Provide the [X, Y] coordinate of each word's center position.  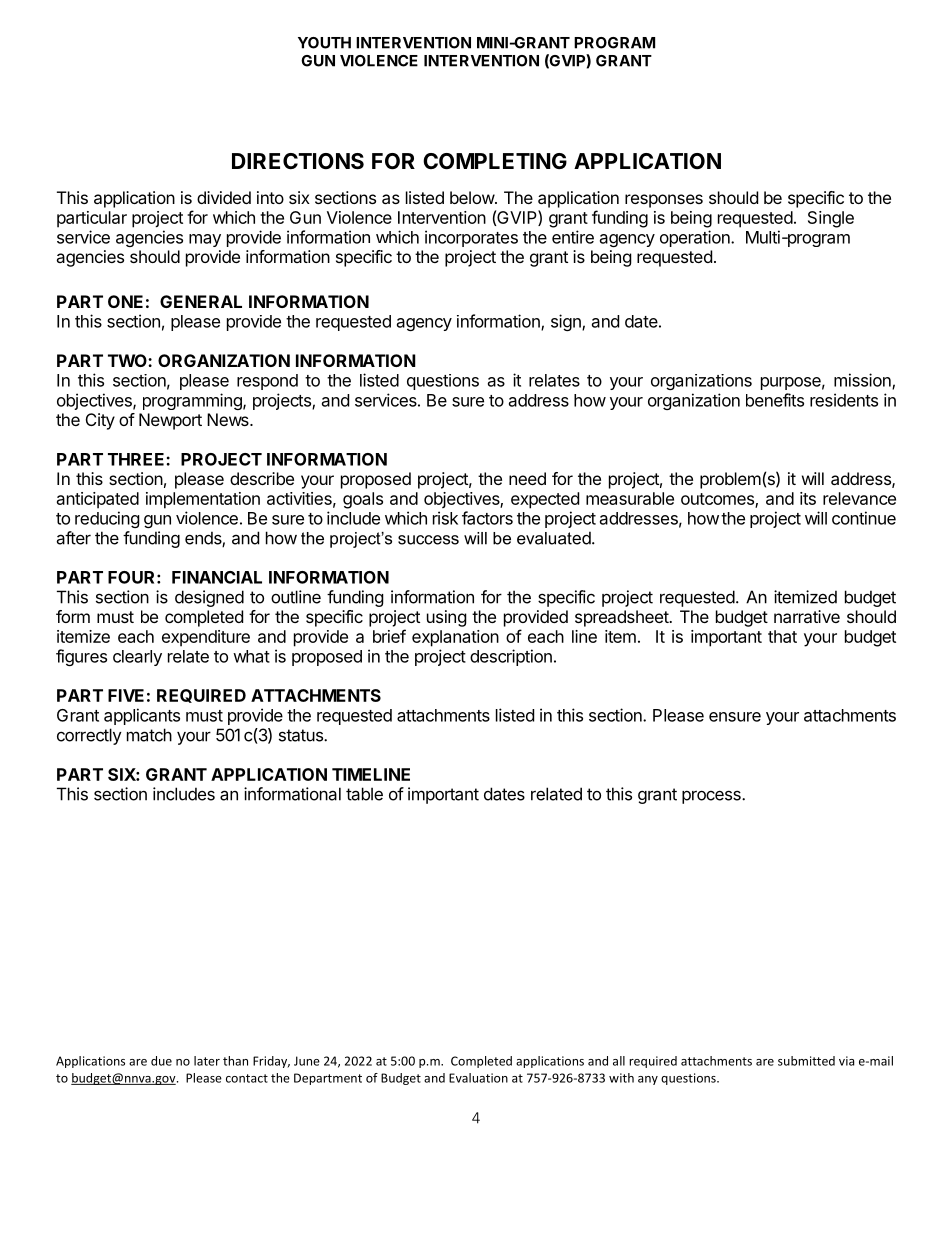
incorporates [471, 238]
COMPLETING [495, 161]
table [364, 794]
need [527, 478]
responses [664, 201]
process [712, 797]
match [149, 735]
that [782, 636]
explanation [455, 638]
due [161, 1061]
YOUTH [324, 43]
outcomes [718, 500]
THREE [137, 459]
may [205, 240]
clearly [137, 658]
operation [696, 238]
